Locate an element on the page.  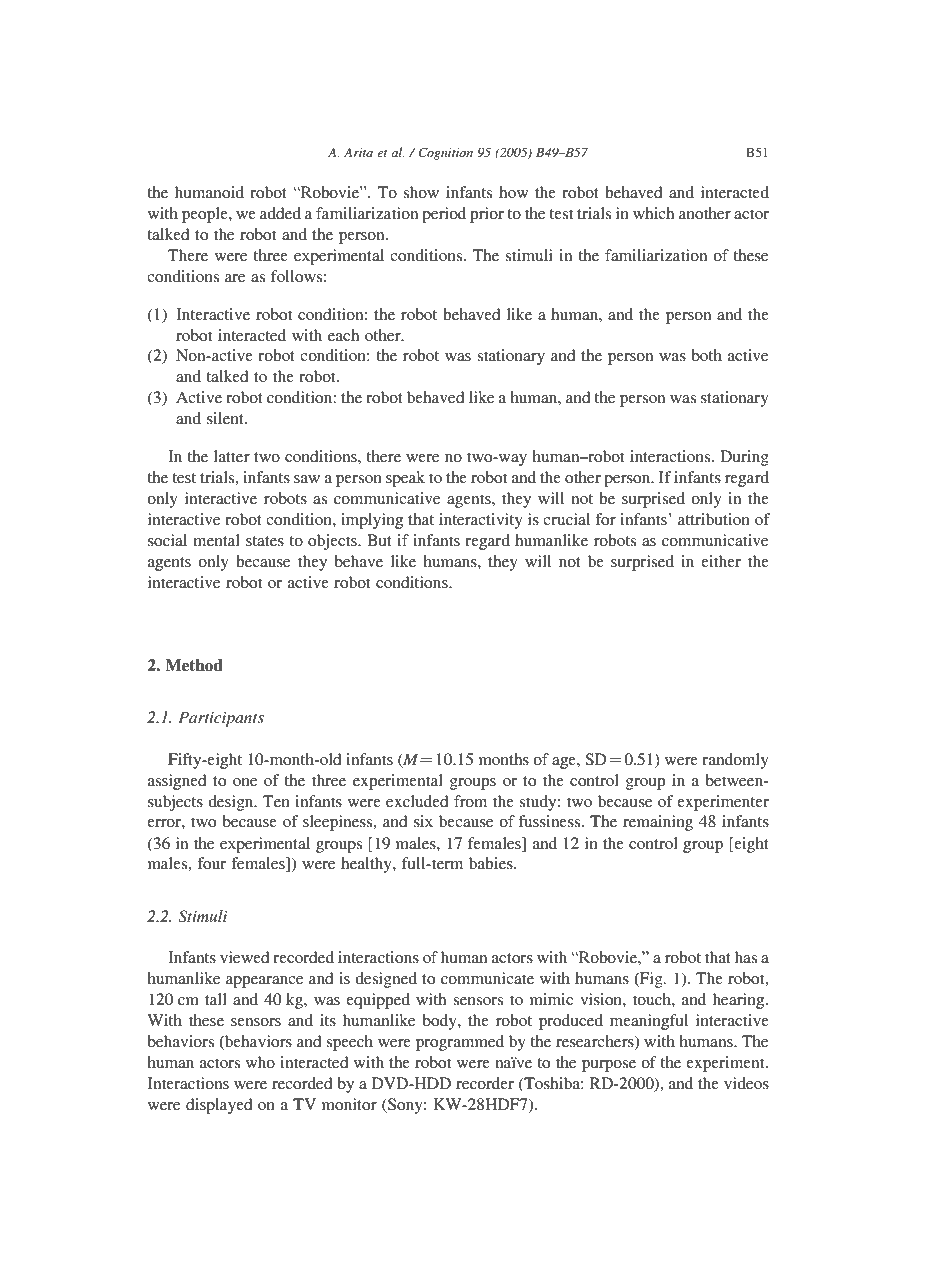
Cognition is located at coordinates (445, 153).
